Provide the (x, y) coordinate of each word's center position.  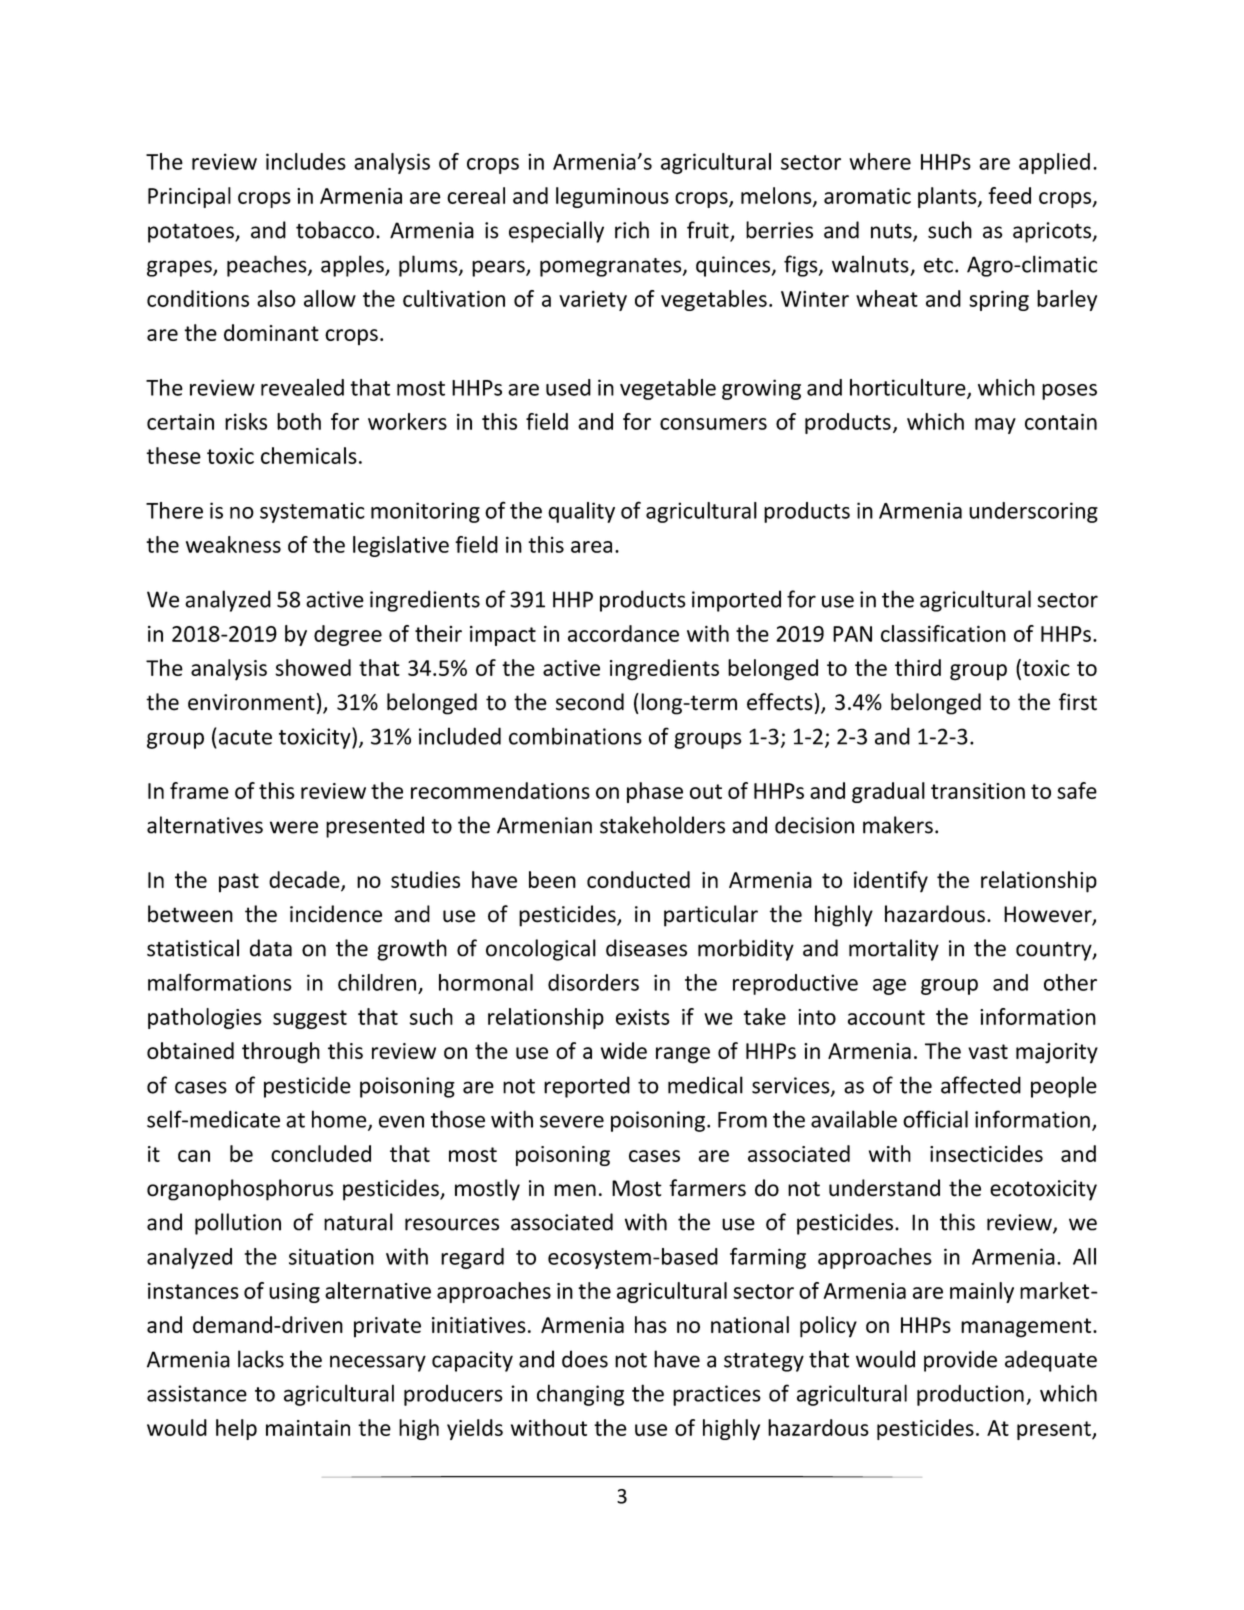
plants (948, 197)
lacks (261, 1359)
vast (988, 1051)
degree (348, 635)
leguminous (612, 197)
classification (943, 633)
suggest (310, 1019)
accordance (623, 633)
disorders (593, 982)
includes (306, 161)
